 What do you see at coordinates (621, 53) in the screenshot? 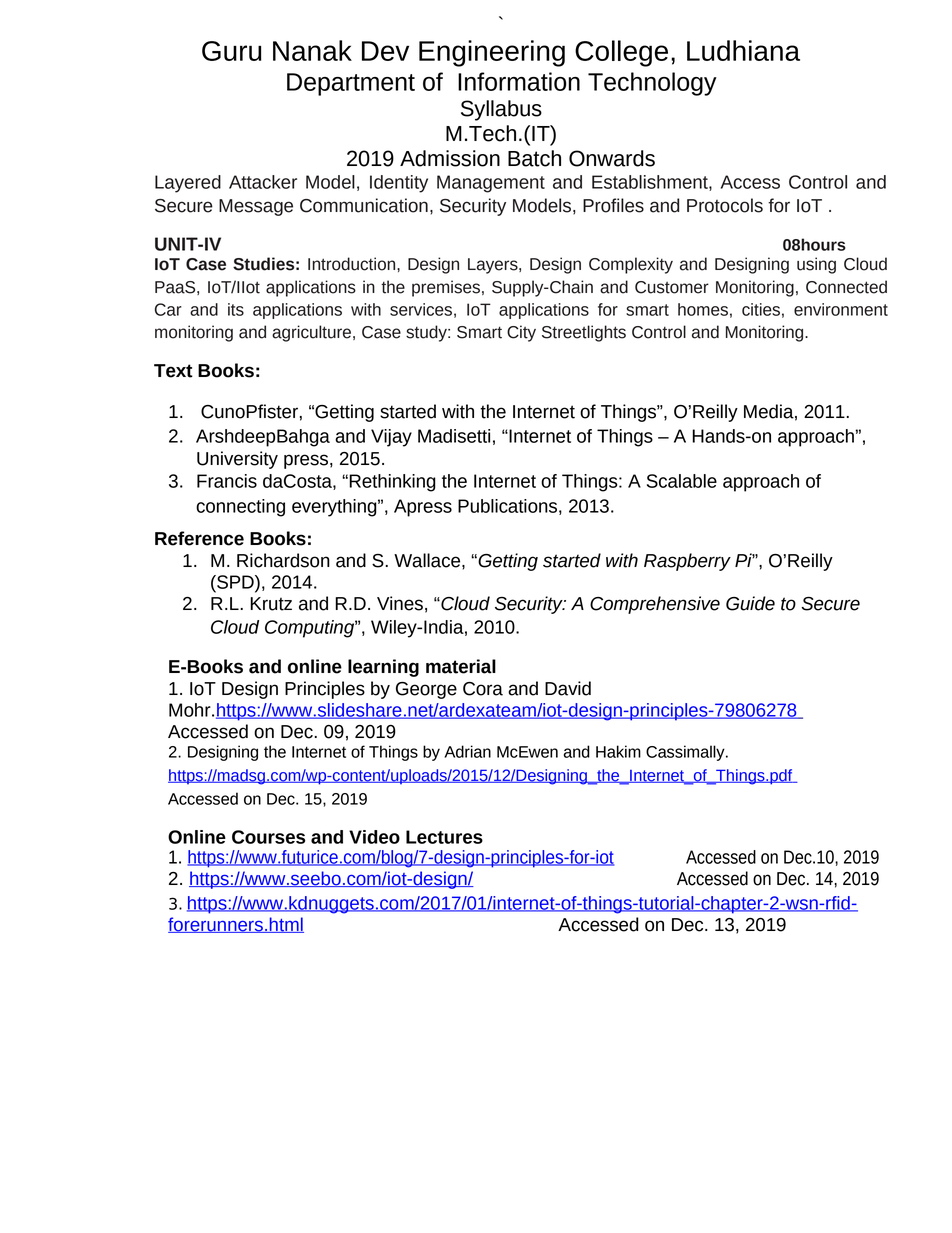
I see `College` at bounding box center [621, 53].
